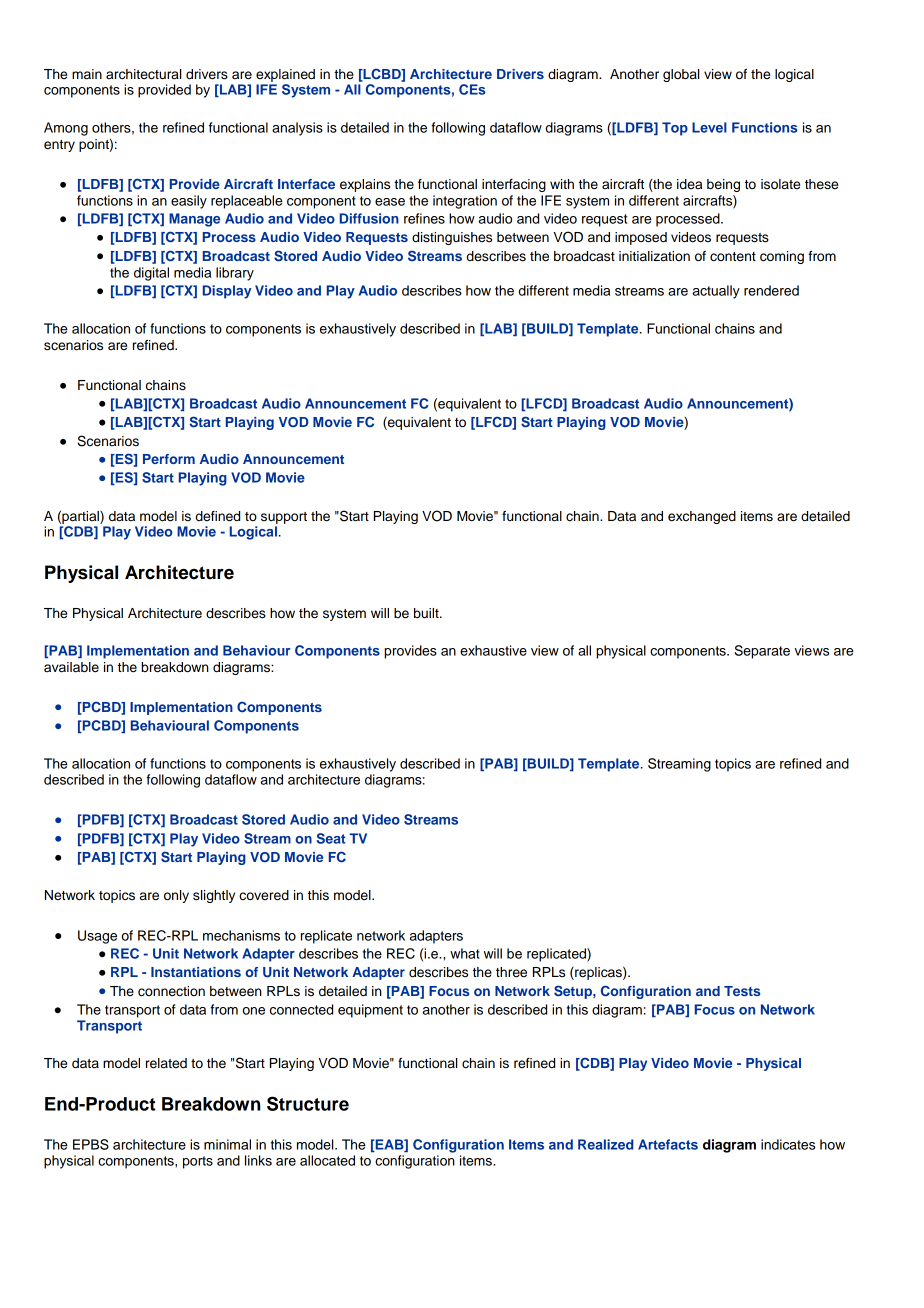 This screenshot has height=1308, width=924. What do you see at coordinates (427, 613) in the screenshot?
I see `built` at bounding box center [427, 613].
